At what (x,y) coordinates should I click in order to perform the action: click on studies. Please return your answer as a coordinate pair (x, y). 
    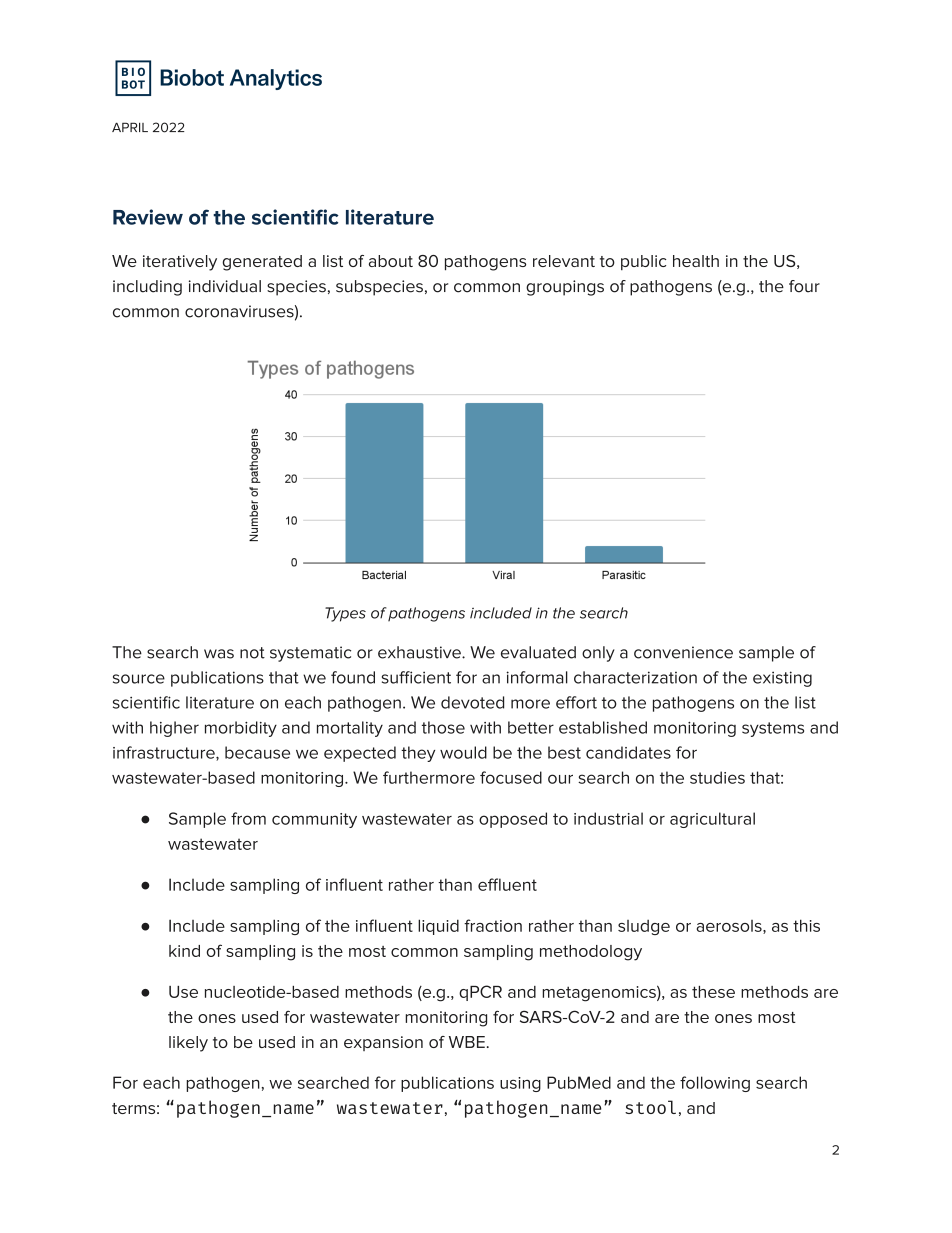
    Looking at the image, I should click on (717, 777).
